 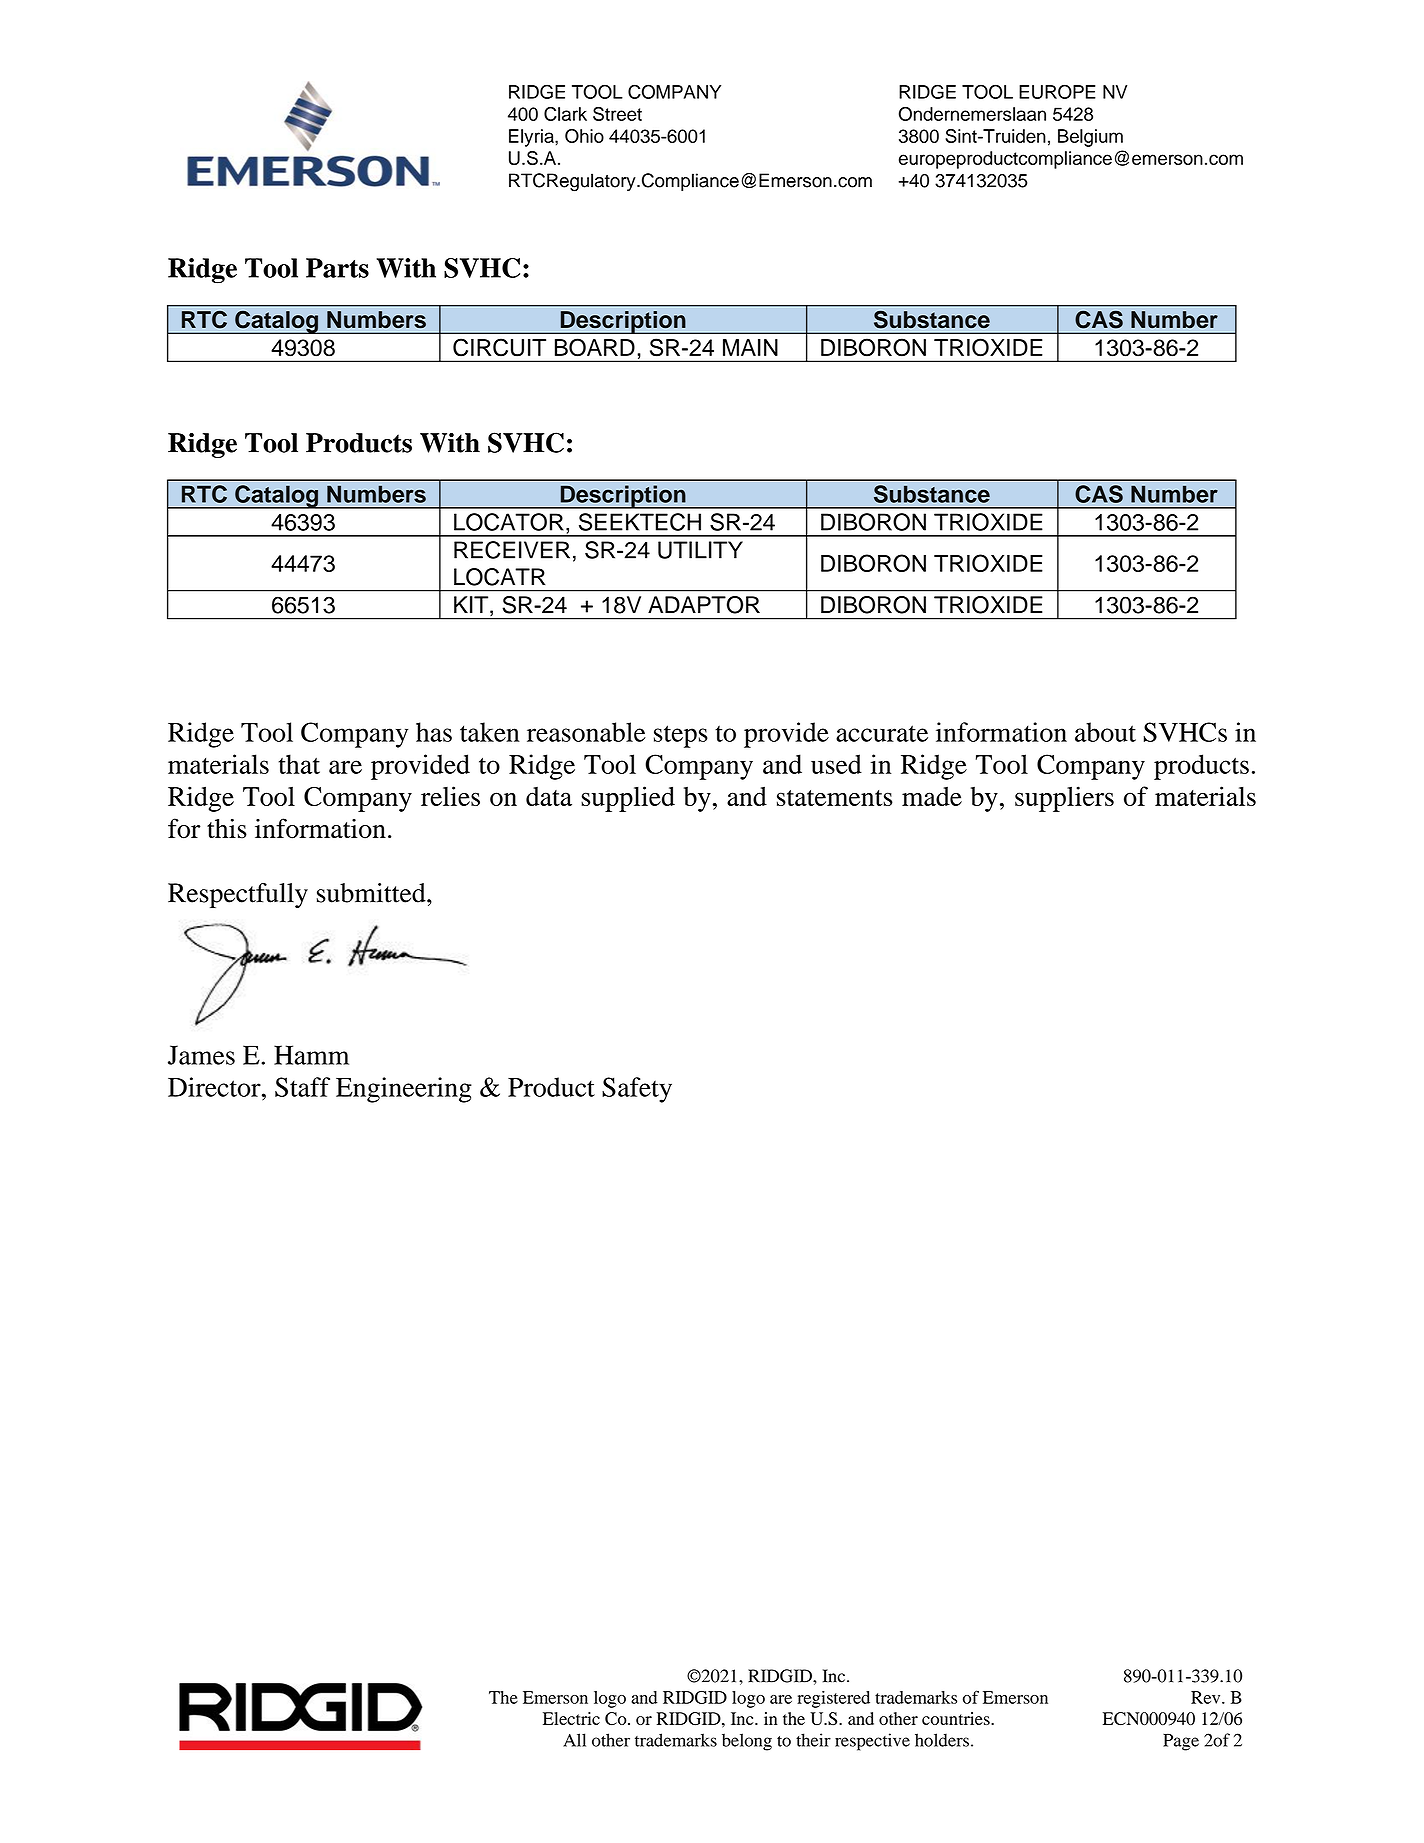 What do you see at coordinates (1090, 138) in the document?
I see `Belgium` at bounding box center [1090, 138].
